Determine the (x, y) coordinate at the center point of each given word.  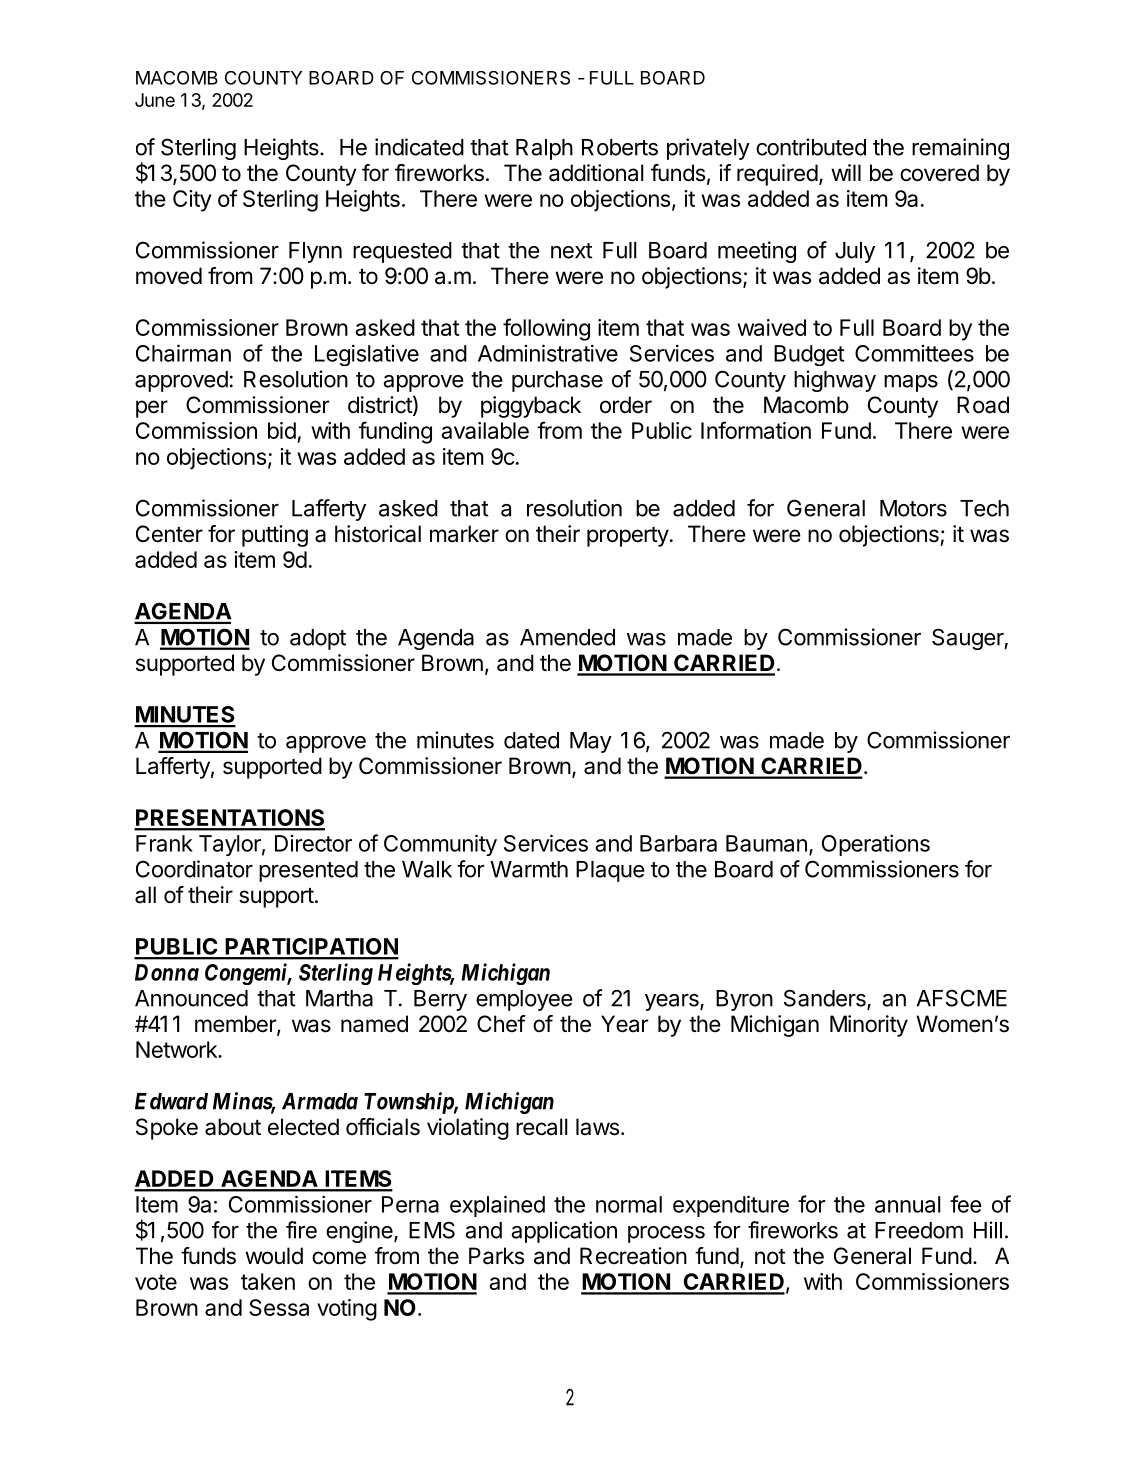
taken (268, 1281)
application (564, 1232)
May (591, 742)
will (846, 172)
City (192, 201)
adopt (318, 639)
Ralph (544, 149)
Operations (876, 845)
